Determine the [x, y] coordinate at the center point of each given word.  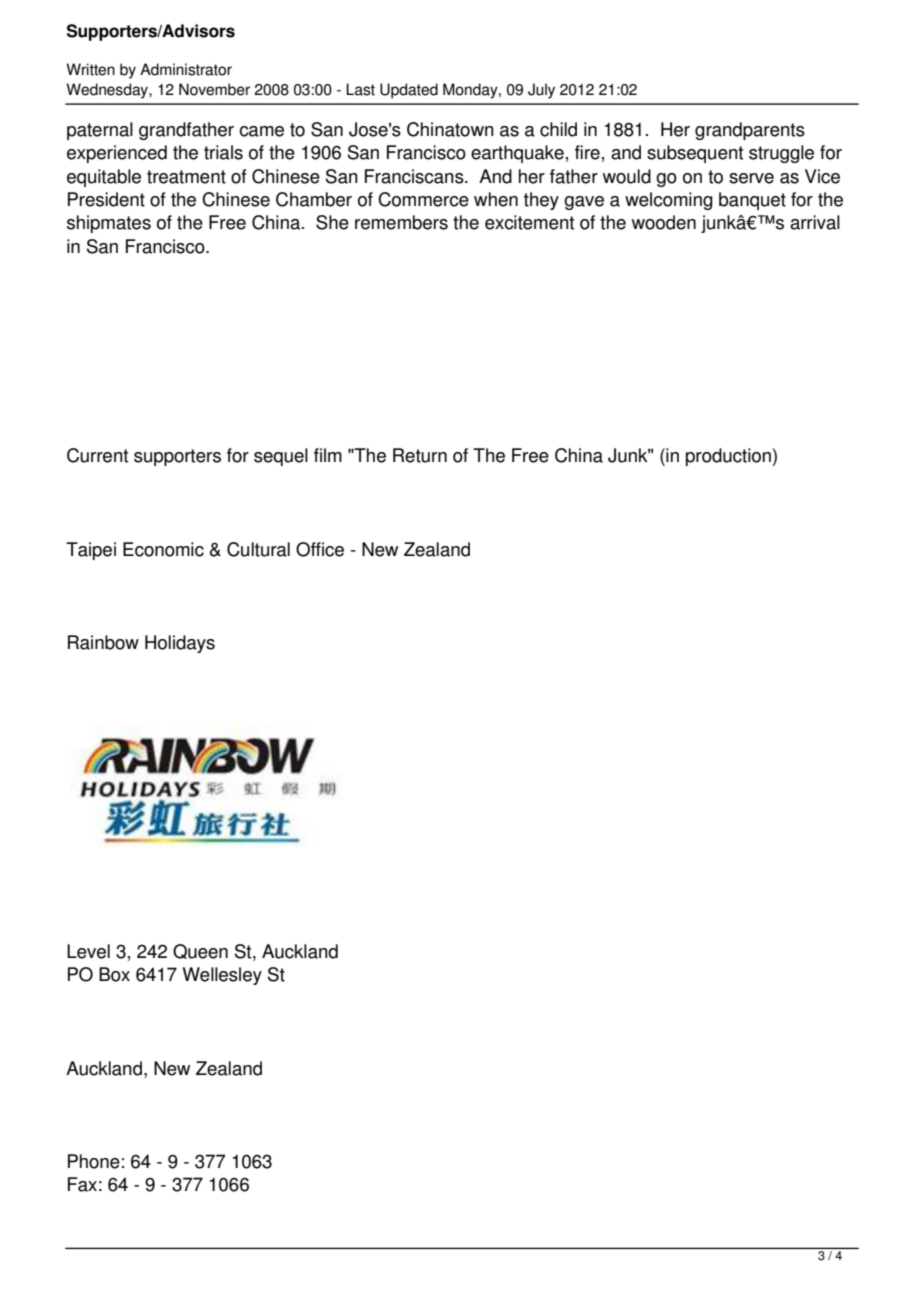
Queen [200, 951]
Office [320, 549]
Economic [163, 549]
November [214, 89]
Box [114, 974]
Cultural [258, 549]
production [728, 457]
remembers [401, 222]
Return [420, 455]
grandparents [750, 131]
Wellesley [222, 976]
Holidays [180, 644]
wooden [664, 222]
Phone [94, 1161]
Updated [409, 91]
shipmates [109, 224]
